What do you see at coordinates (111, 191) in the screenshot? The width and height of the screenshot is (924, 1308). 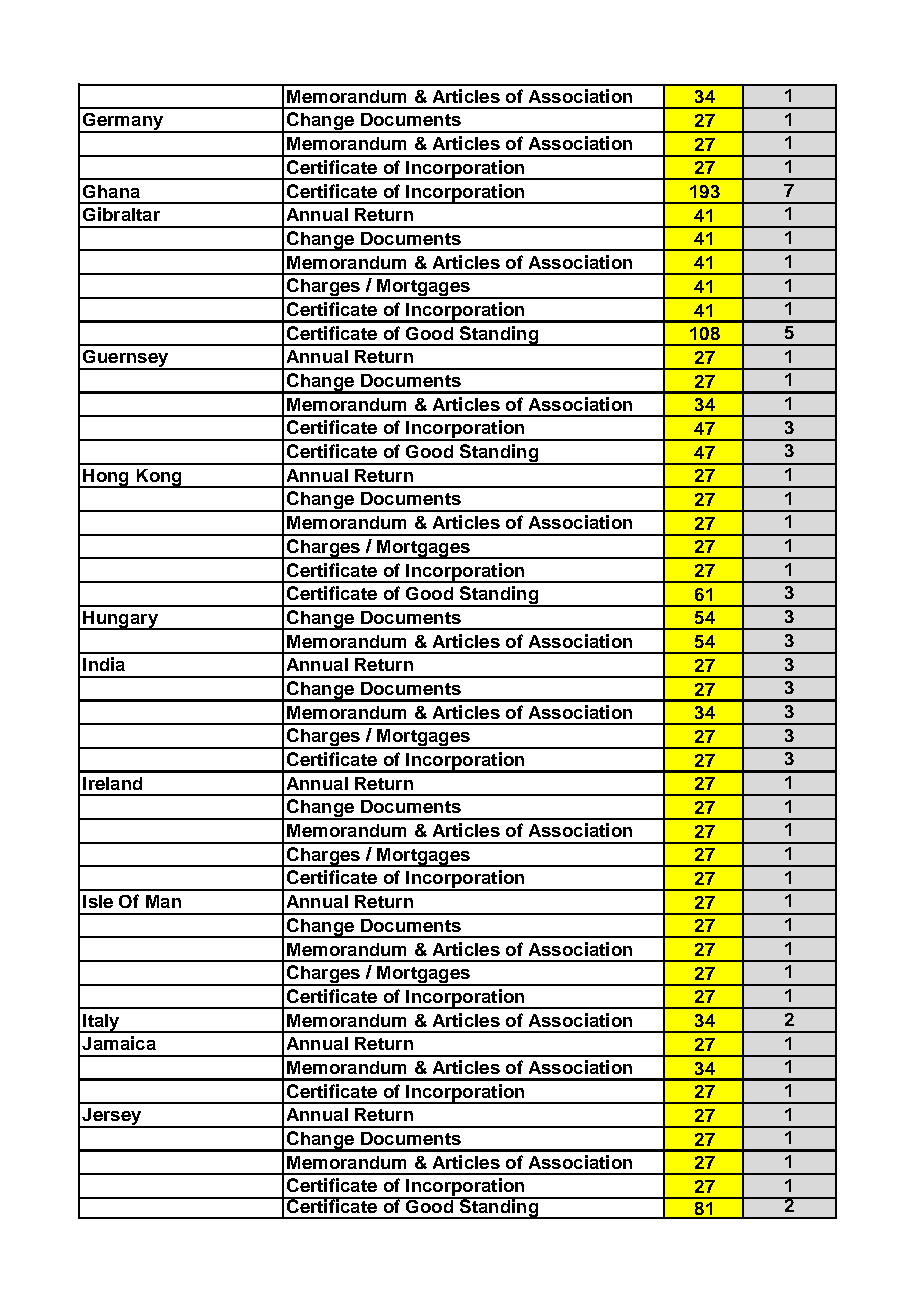 I see `Ghana` at bounding box center [111, 191].
